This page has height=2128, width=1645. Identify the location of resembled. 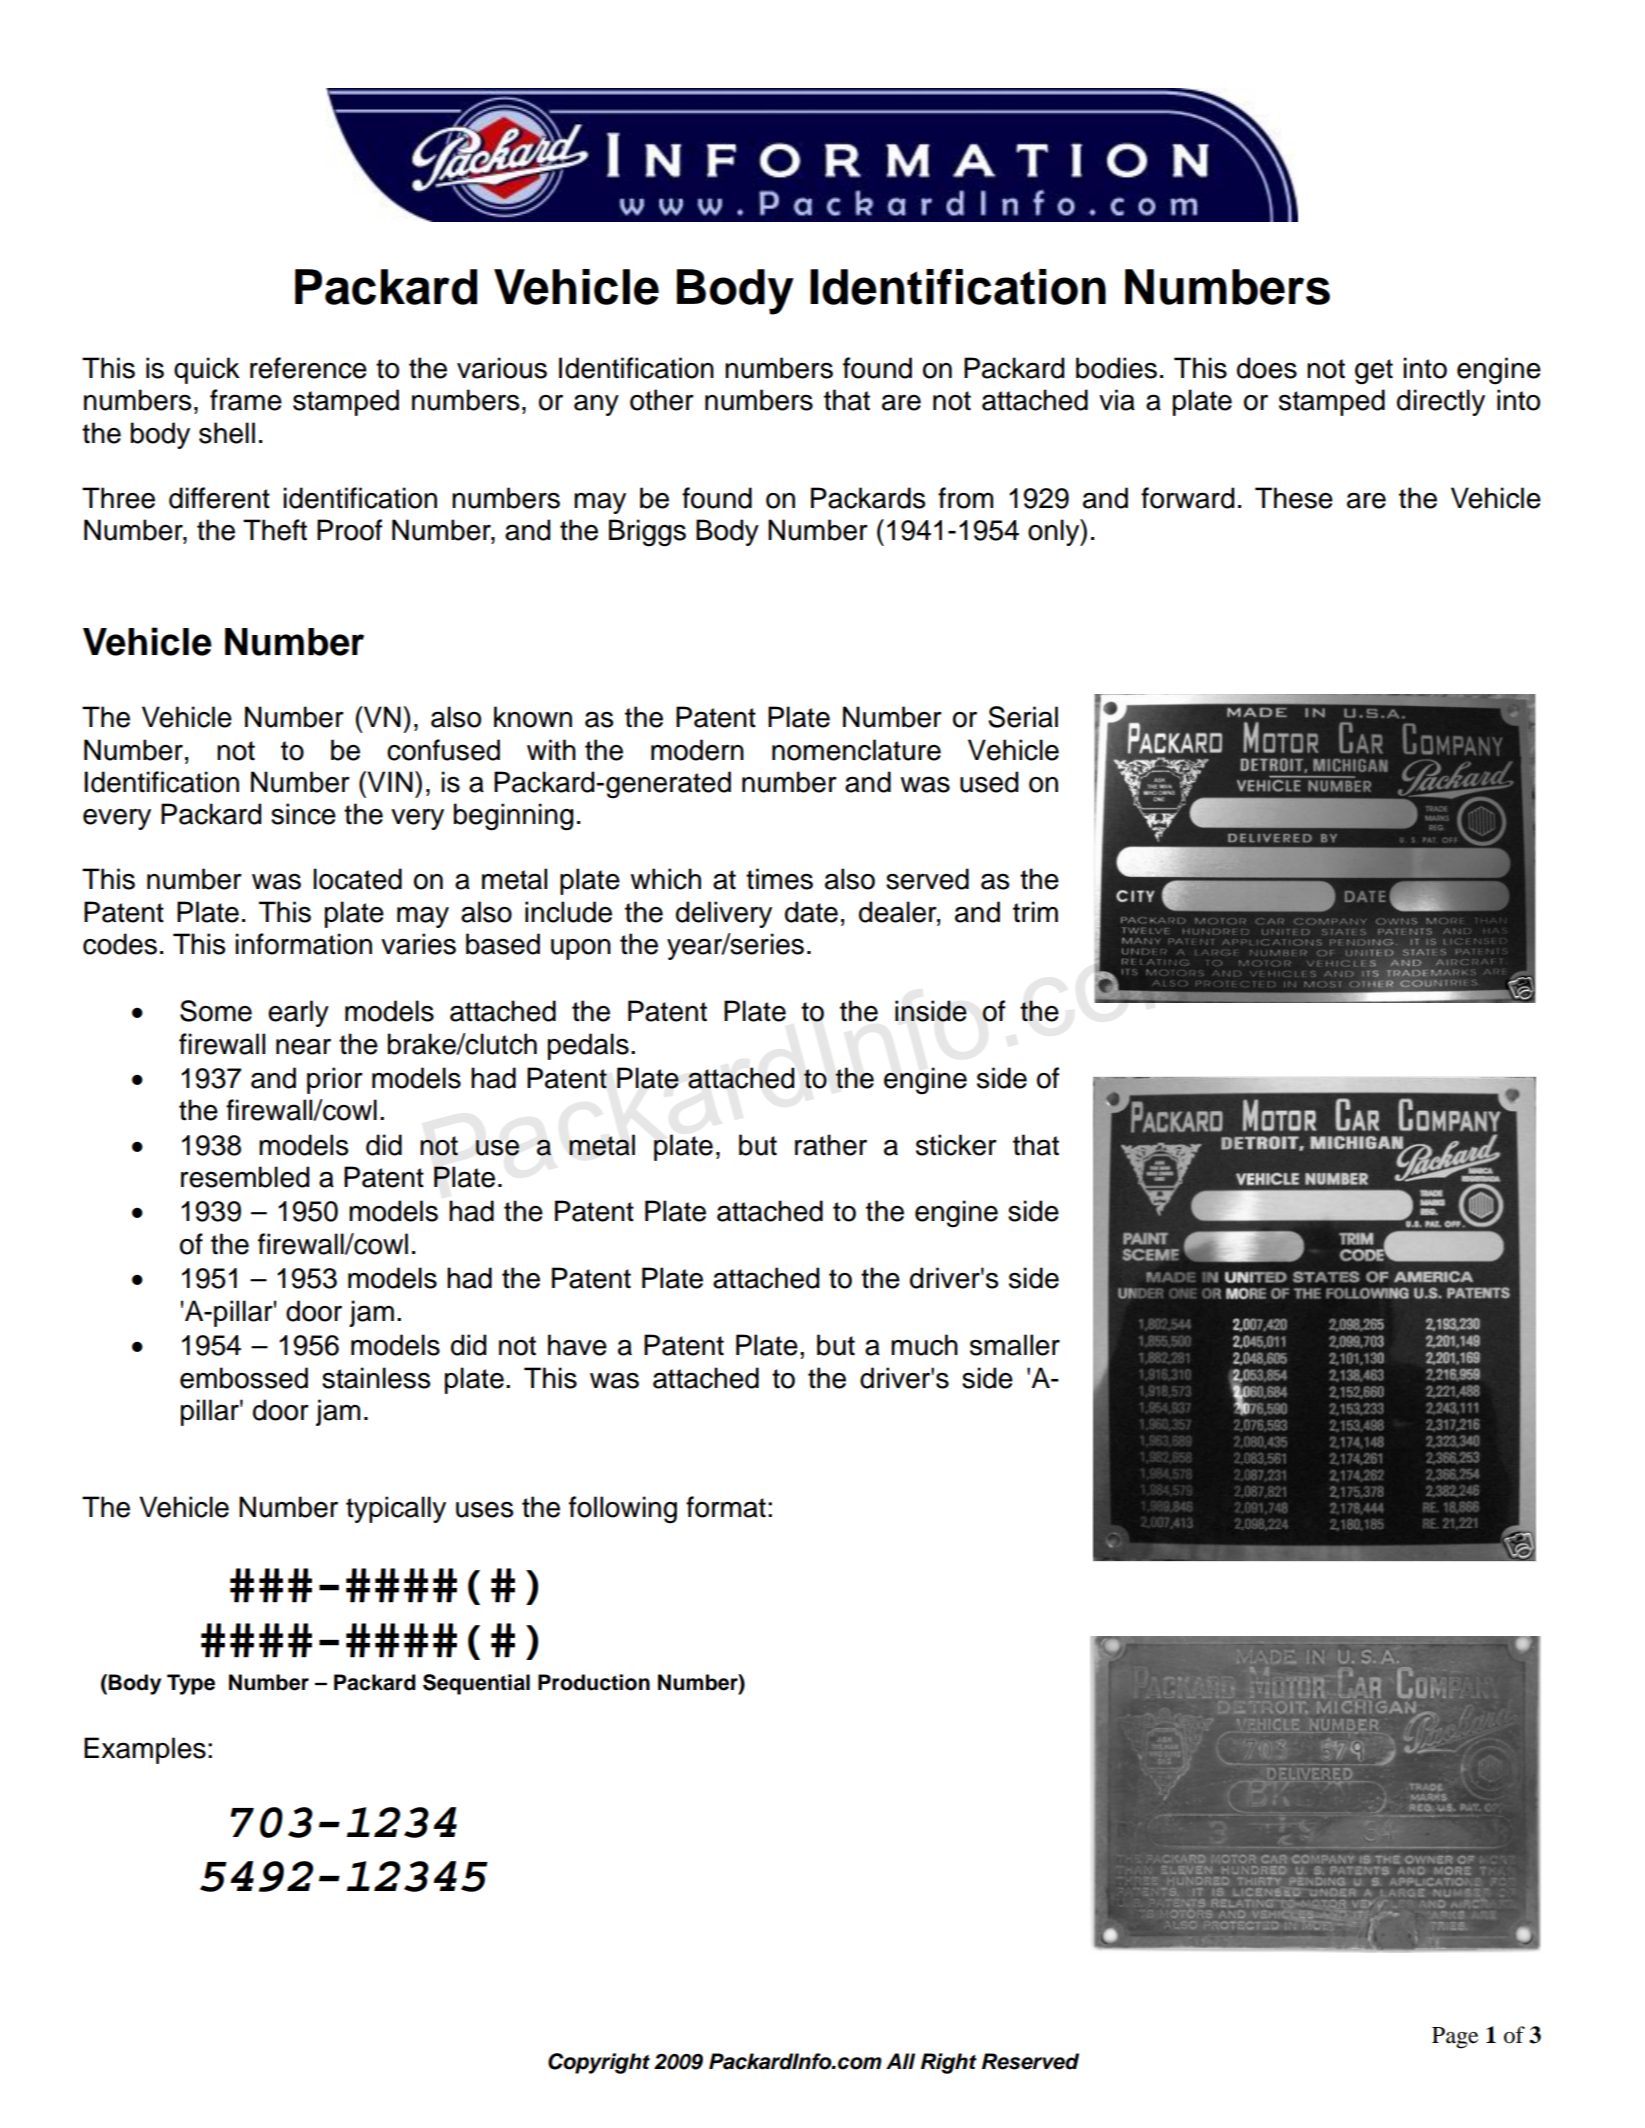
(245, 1177).
